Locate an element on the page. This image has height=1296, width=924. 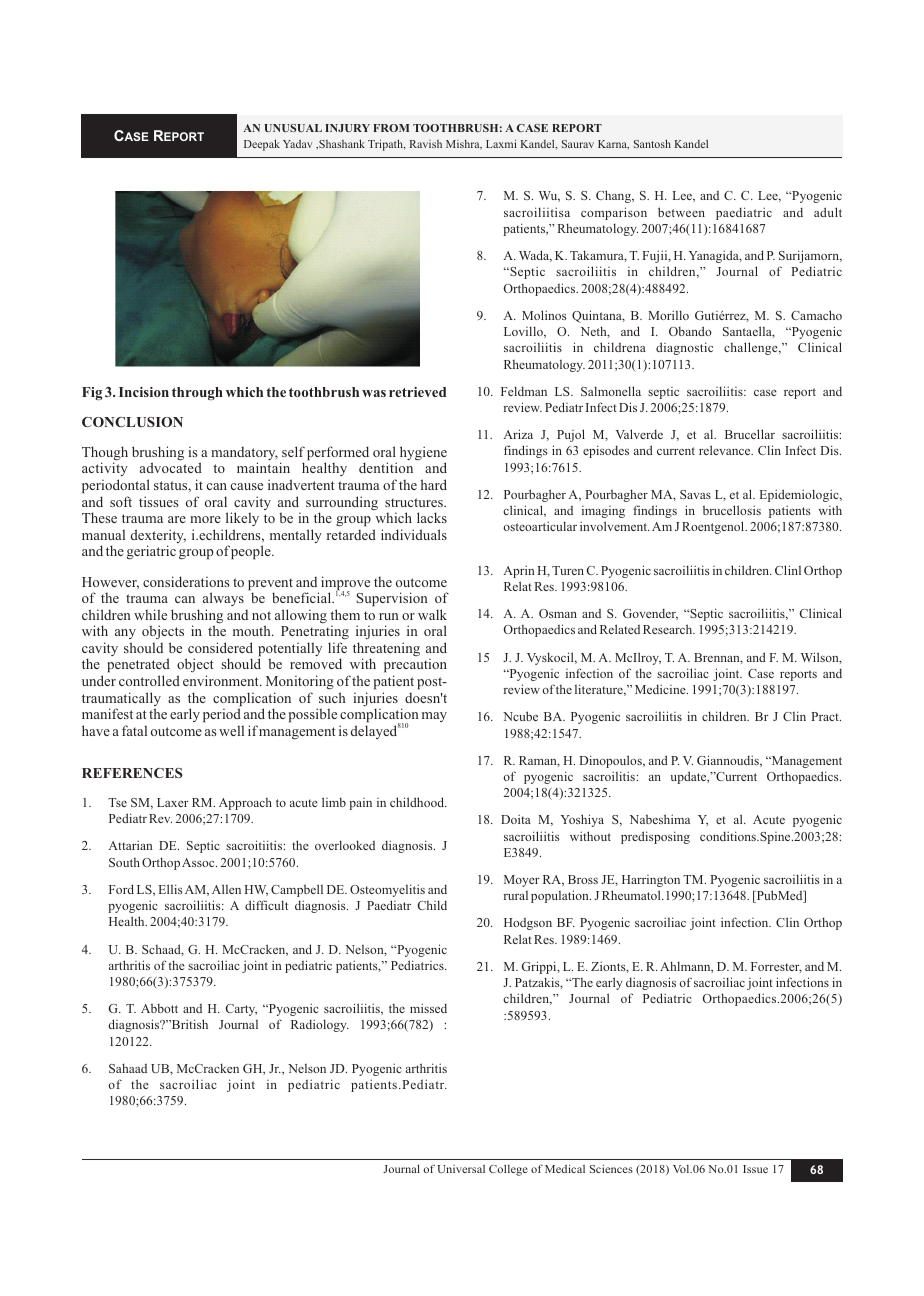
Deepak is located at coordinates (262, 145).
